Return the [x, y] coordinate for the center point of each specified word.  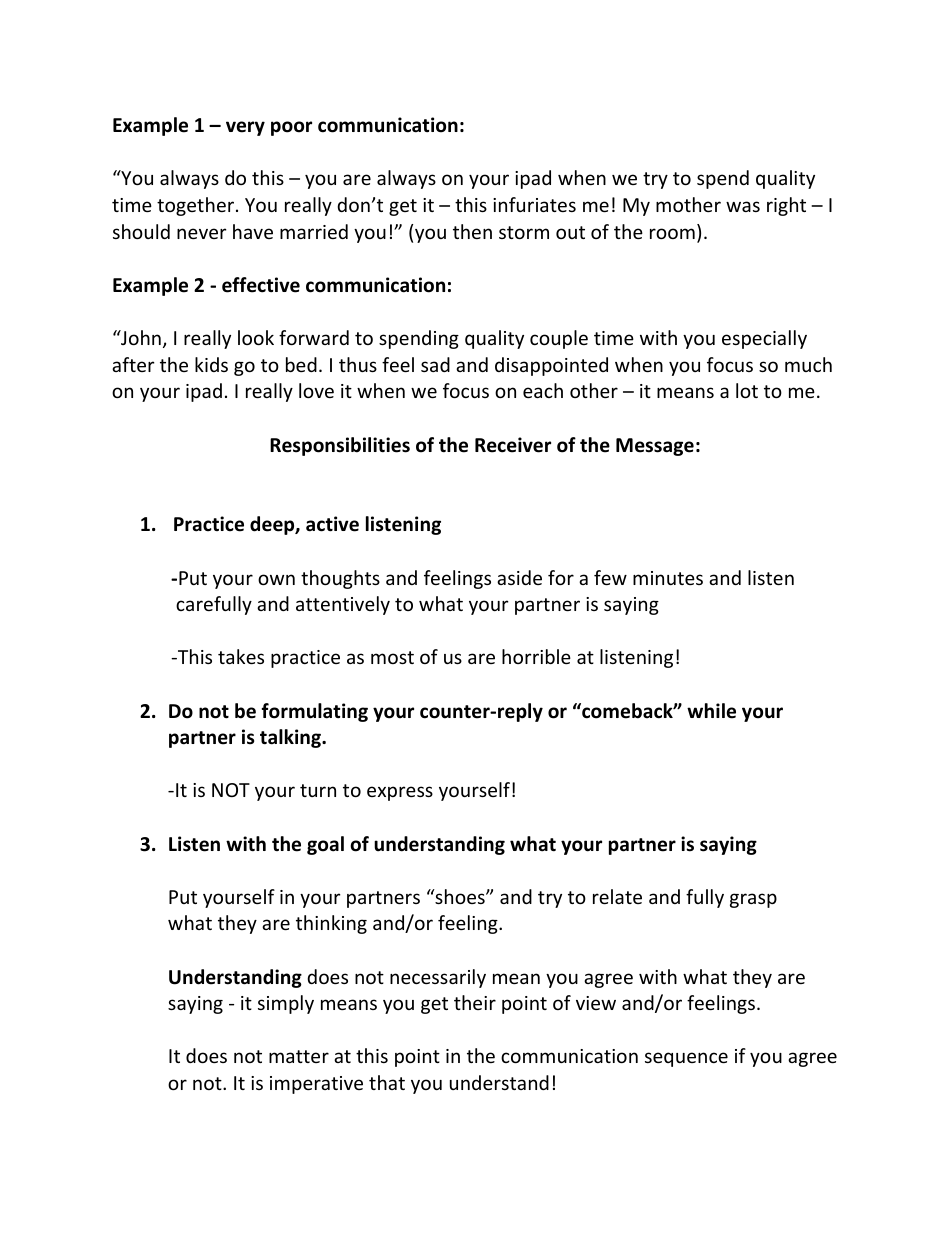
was [743, 206]
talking [291, 738]
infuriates [534, 204]
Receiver [513, 445]
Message [655, 447]
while [711, 711]
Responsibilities [340, 446]
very [245, 128]
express [400, 793]
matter [299, 1056]
